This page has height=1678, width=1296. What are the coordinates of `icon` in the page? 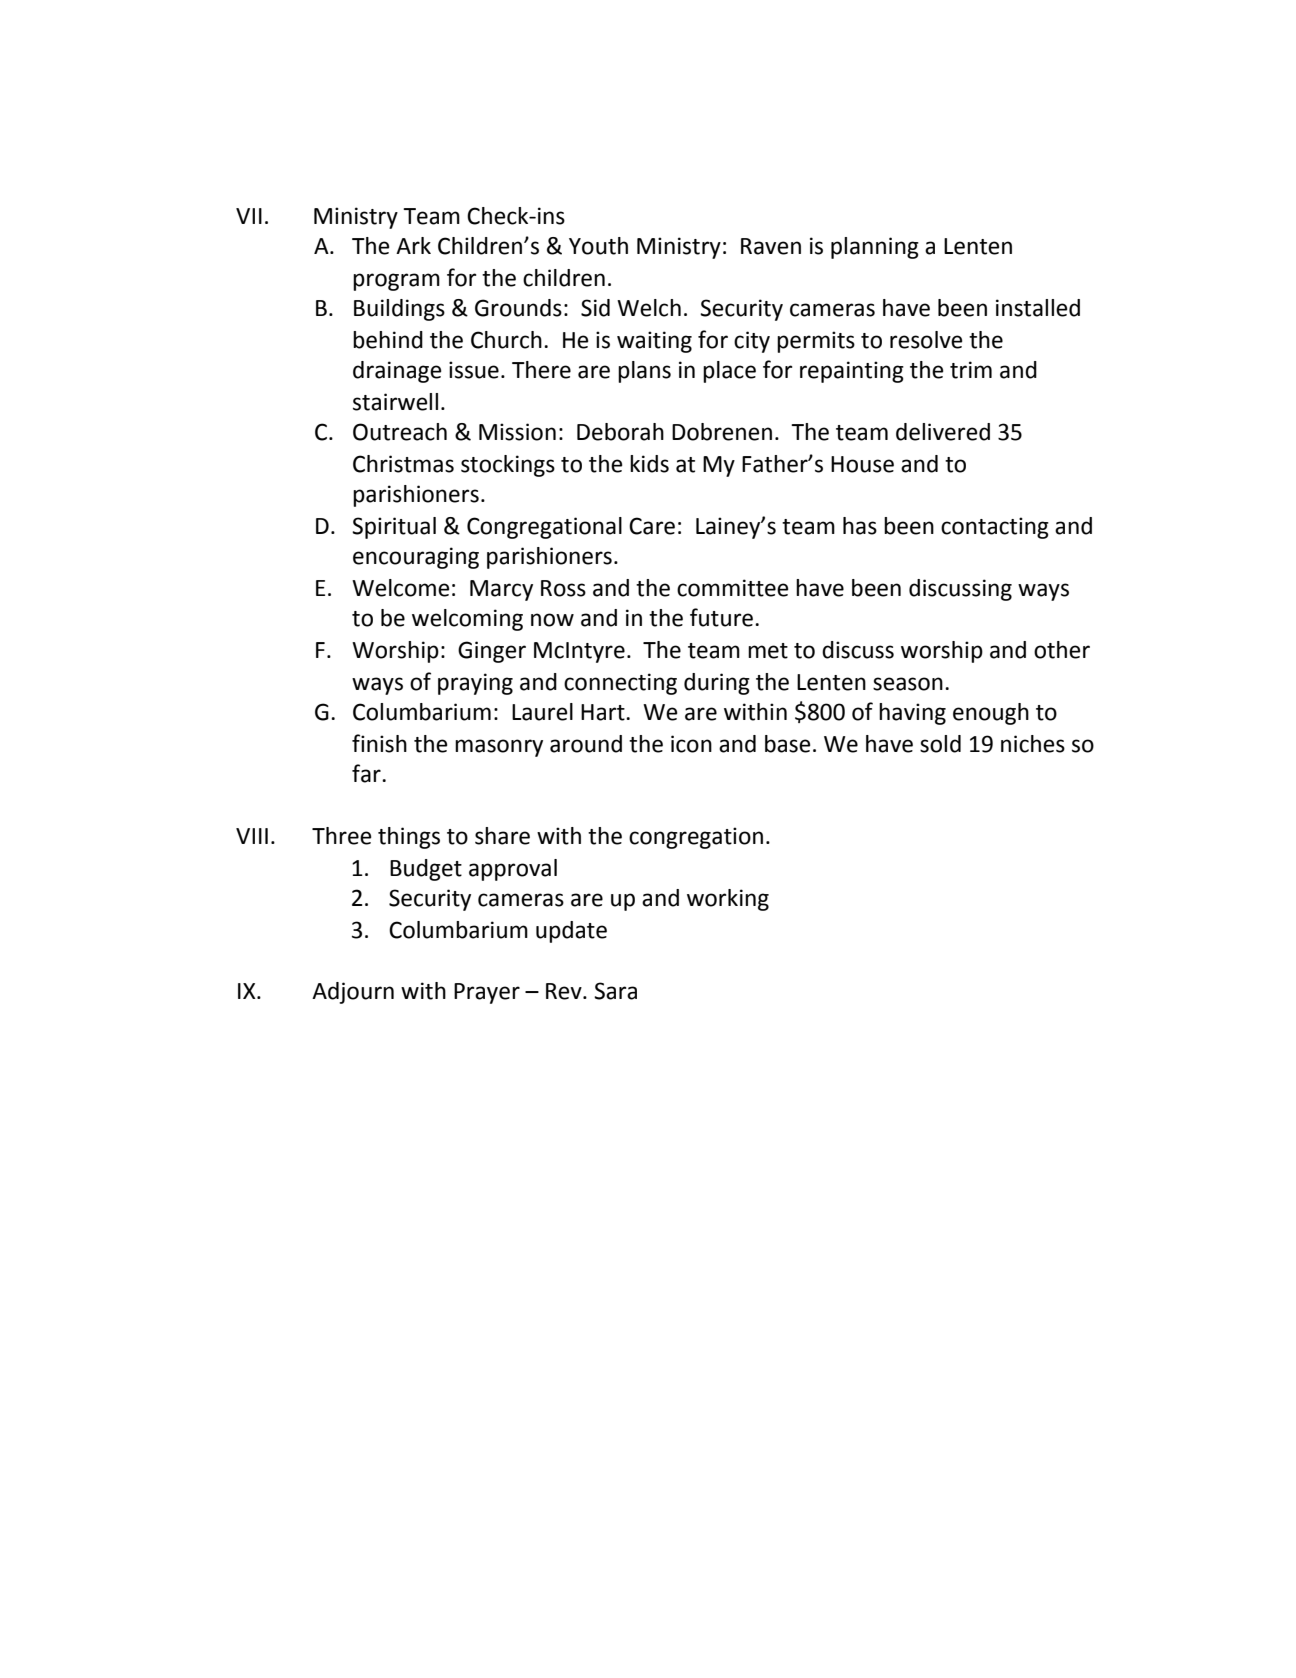 It's located at (691, 744).
